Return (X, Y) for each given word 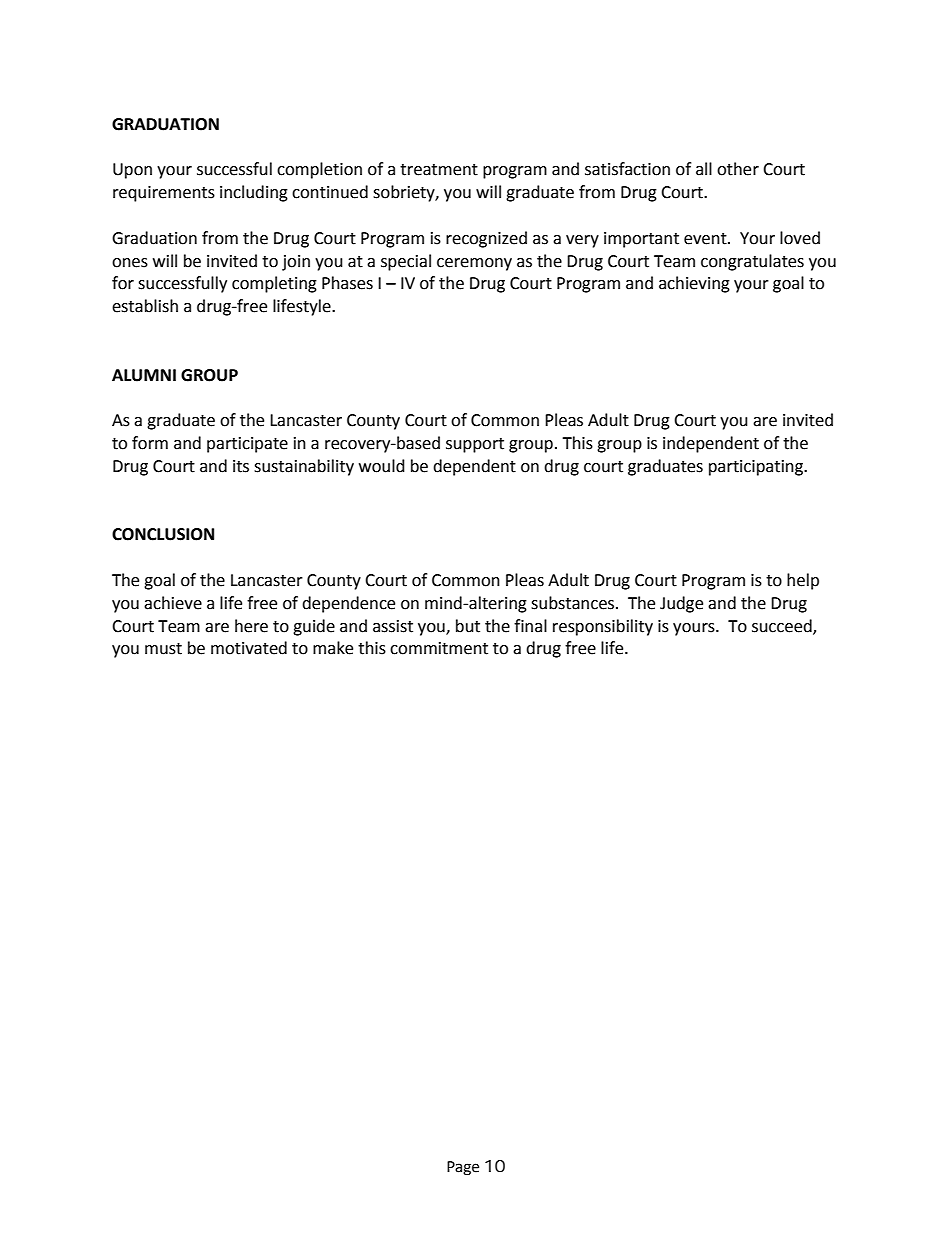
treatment (439, 170)
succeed (783, 626)
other (738, 169)
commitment (439, 648)
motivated (249, 648)
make (333, 648)
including (254, 193)
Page (463, 1168)
